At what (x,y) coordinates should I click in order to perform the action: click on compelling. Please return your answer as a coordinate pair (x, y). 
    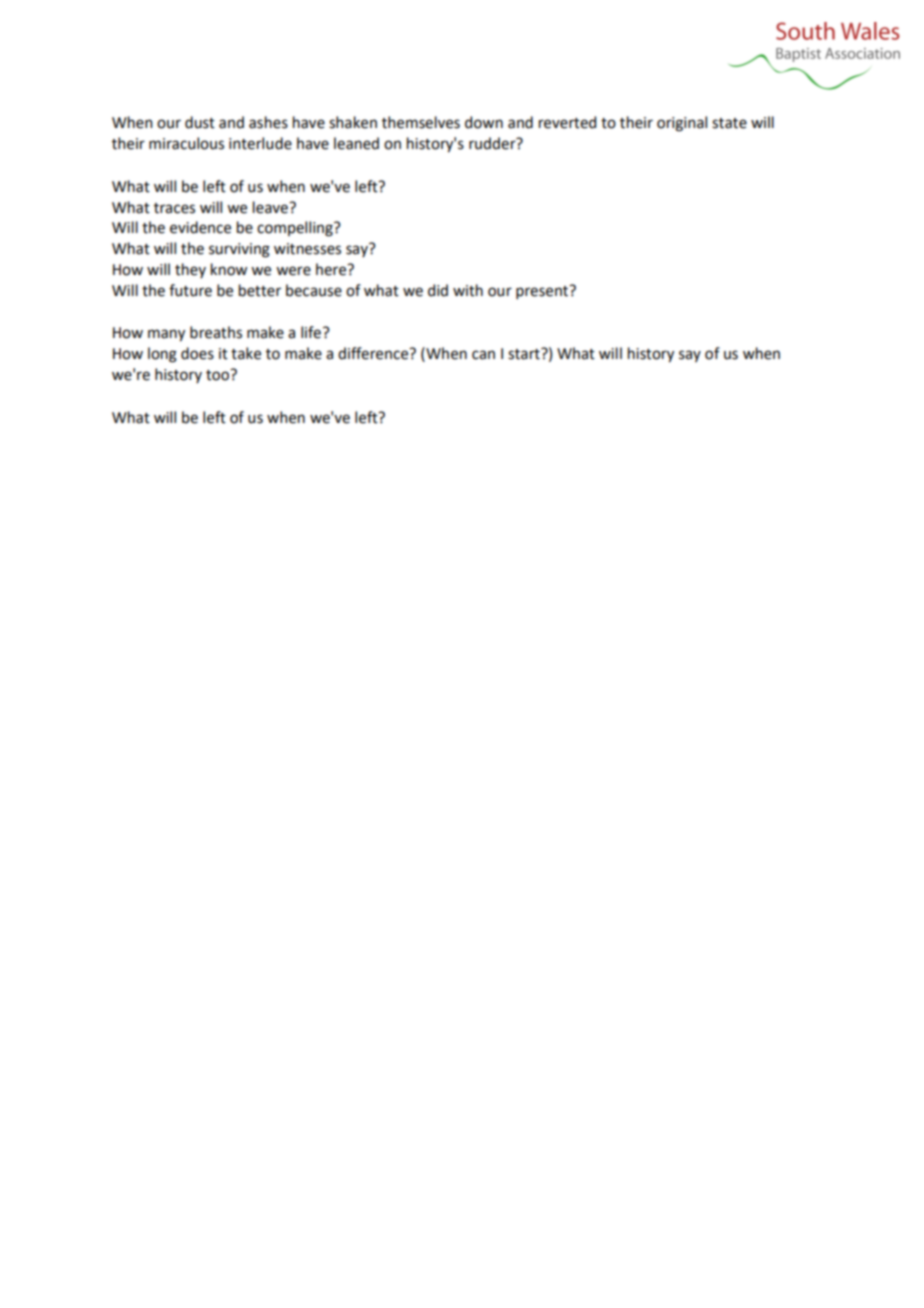
    Looking at the image, I should click on (296, 229).
